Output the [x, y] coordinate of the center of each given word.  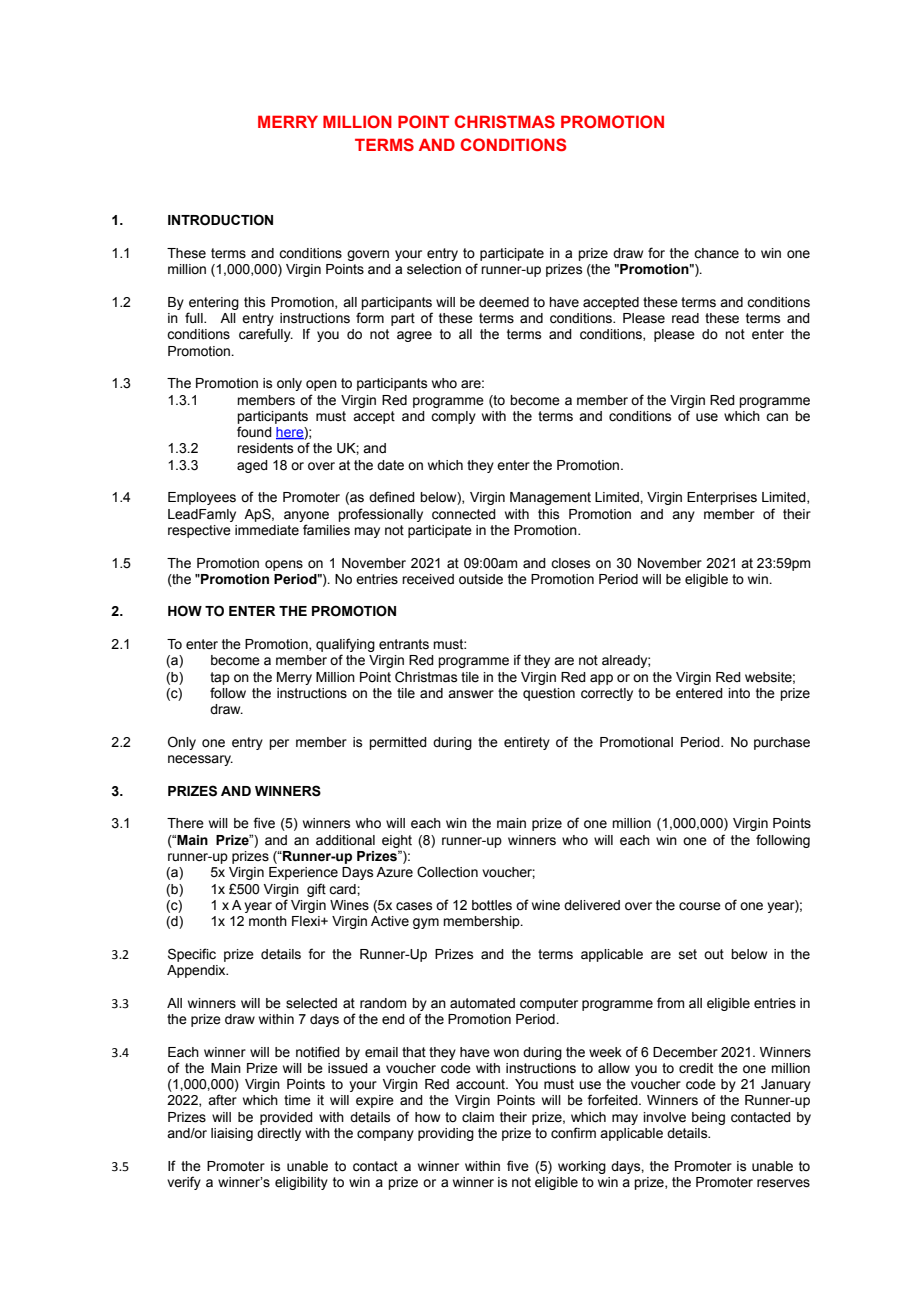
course [700, 906]
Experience [303, 873]
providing [446, 1134]
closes [570, 563]
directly [279, 1134]
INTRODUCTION [220, 220]
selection [434, 269]
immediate [267, 530]
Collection [447, 872]
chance [716, 253]
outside [481, 579]
